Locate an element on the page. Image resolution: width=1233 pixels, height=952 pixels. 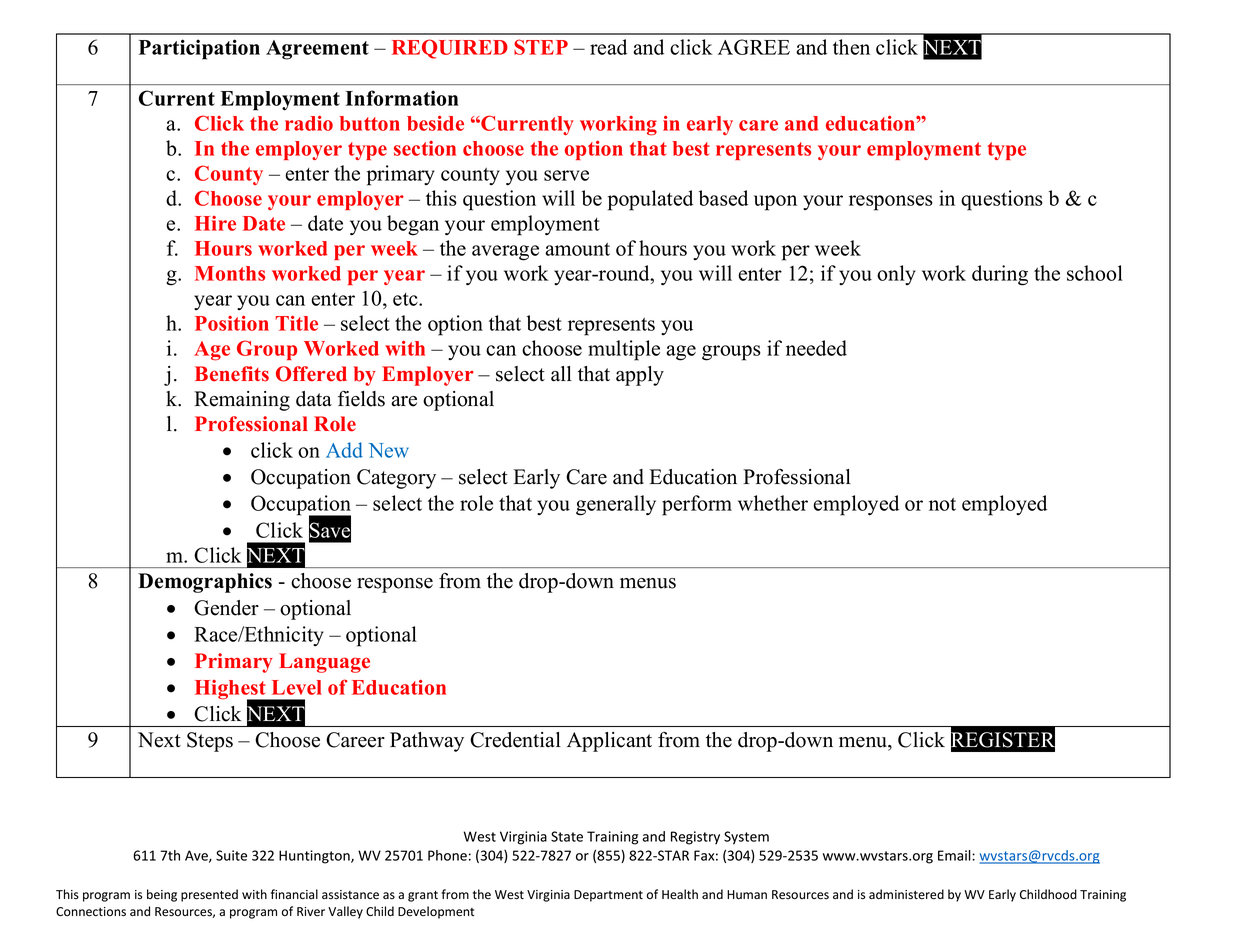
amount is located at coordinates (577, 249).
